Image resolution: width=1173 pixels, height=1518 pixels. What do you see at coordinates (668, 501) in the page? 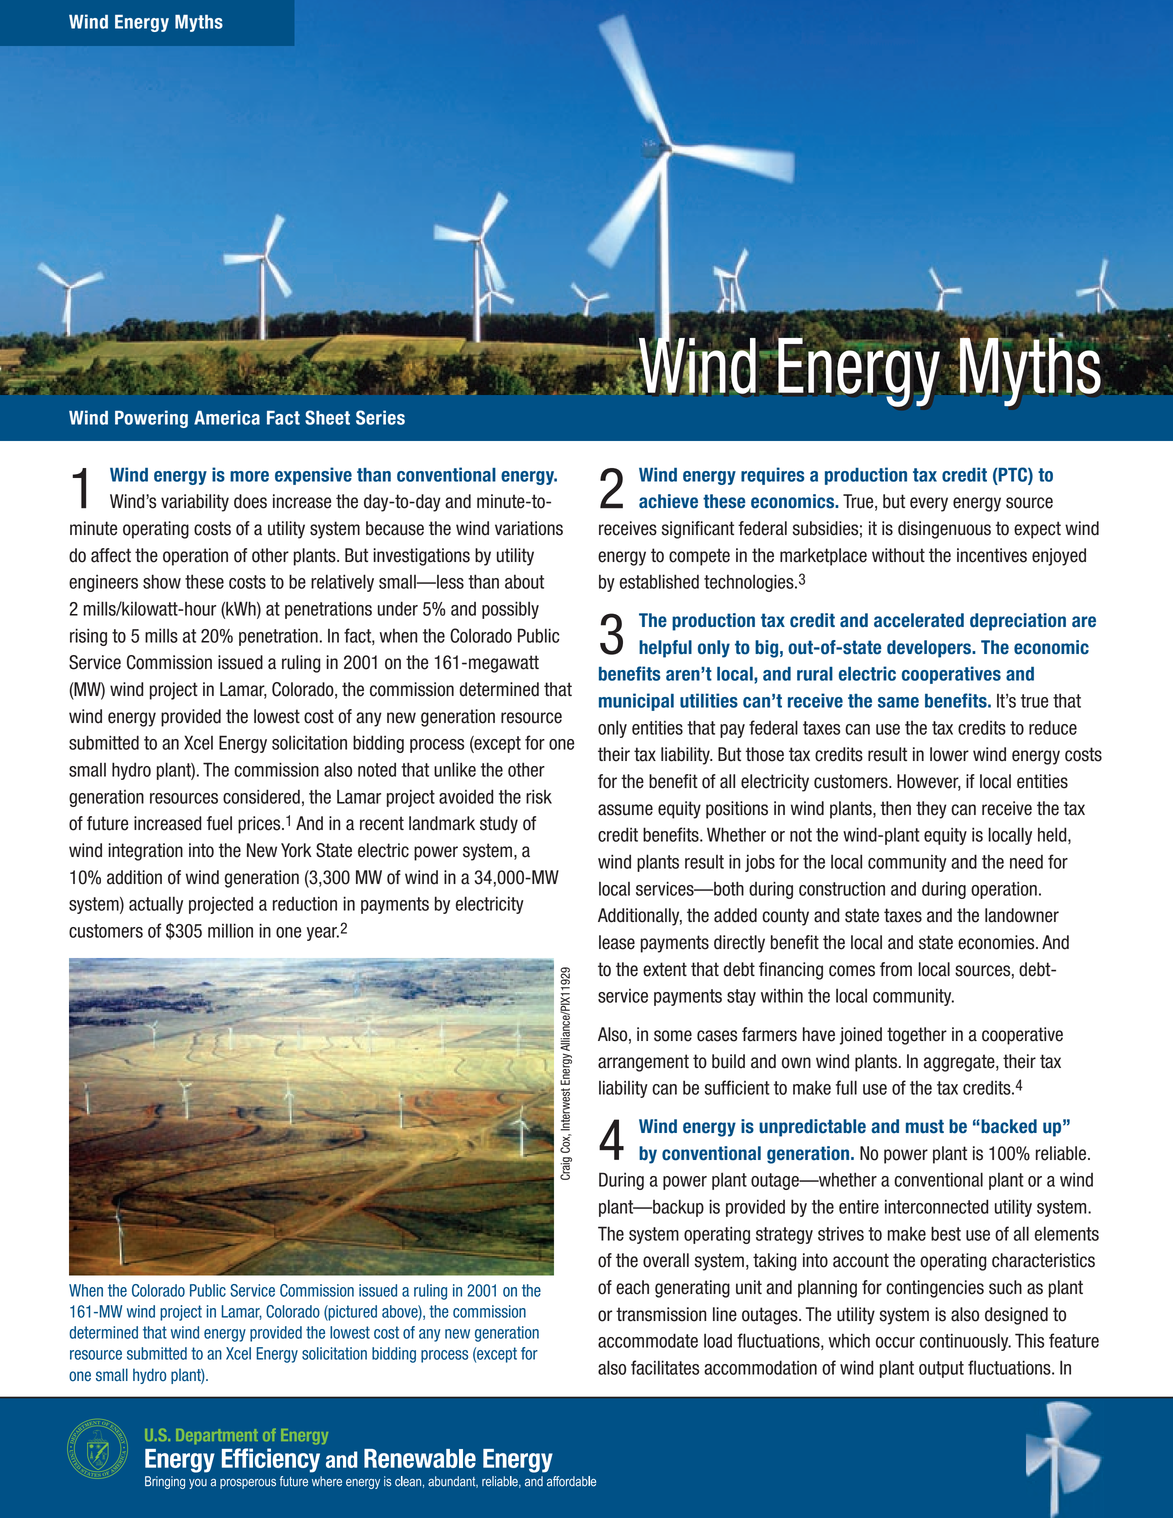
I see `achieve` at bounding box center [668, 501].
